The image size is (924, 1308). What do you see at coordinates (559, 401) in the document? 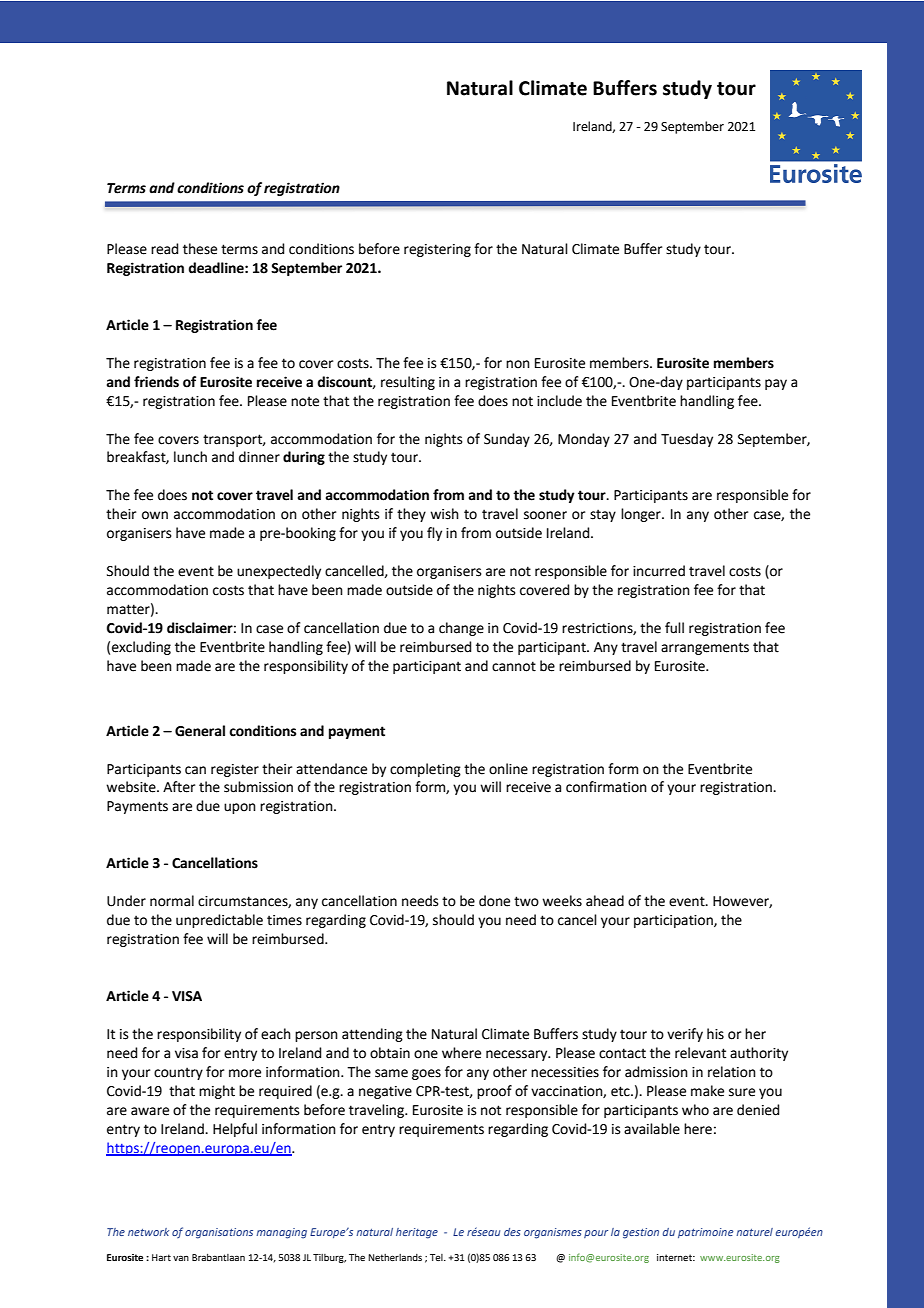
I see `include` at bounding box center [559, 401].
